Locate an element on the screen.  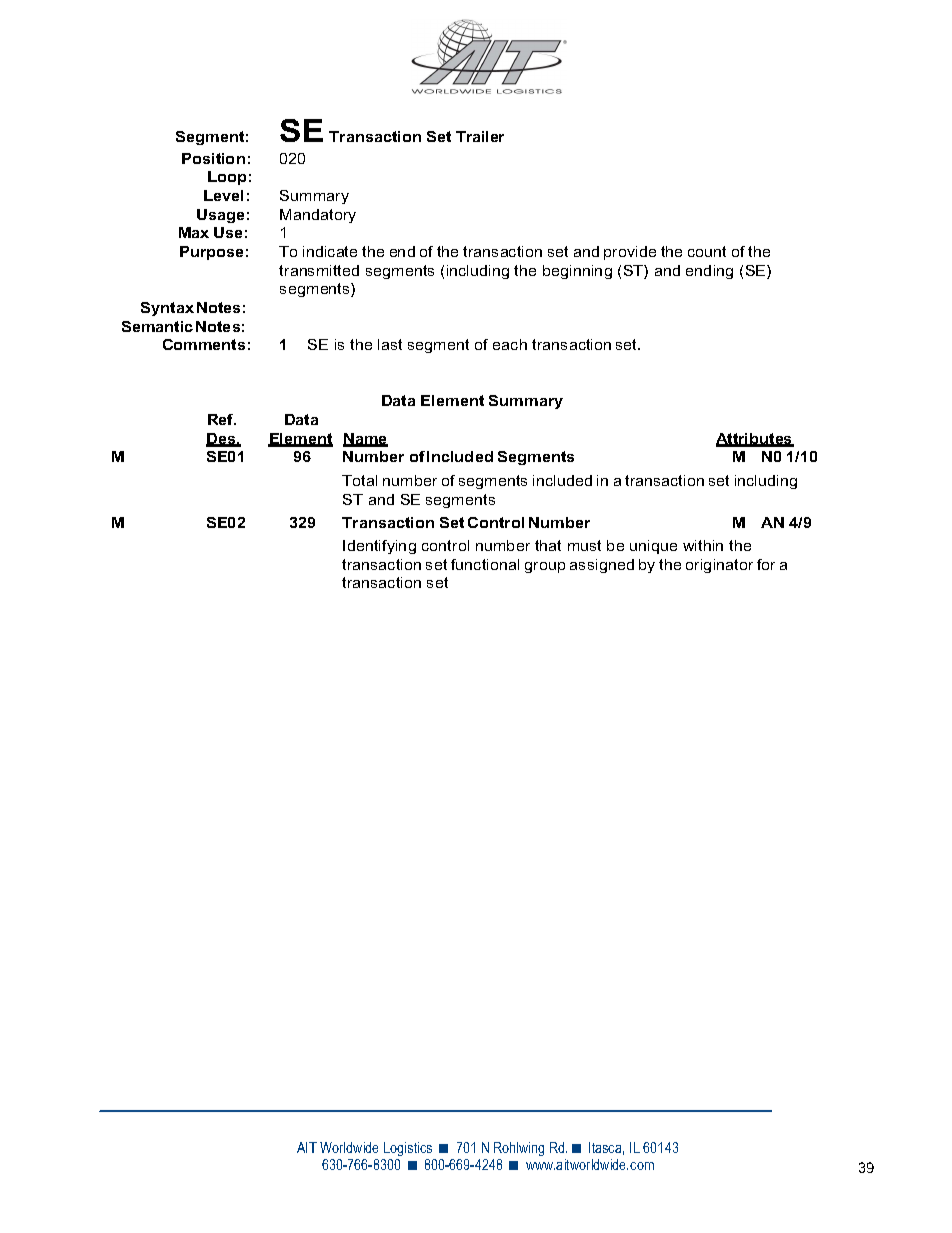
Trailer is located at coordinates (480, 136).
